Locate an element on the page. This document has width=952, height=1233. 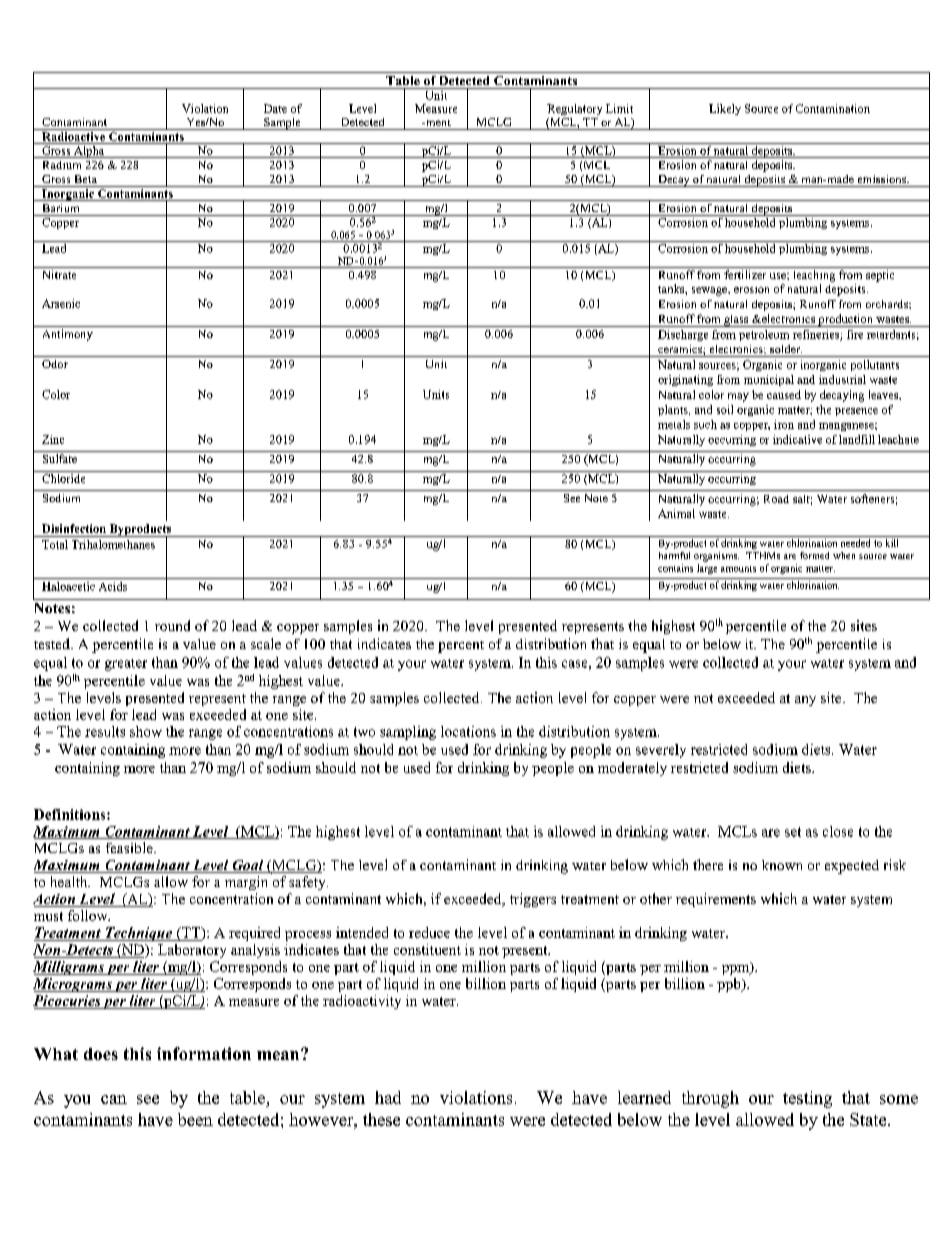
locations is located at coordinates (468, 731).
